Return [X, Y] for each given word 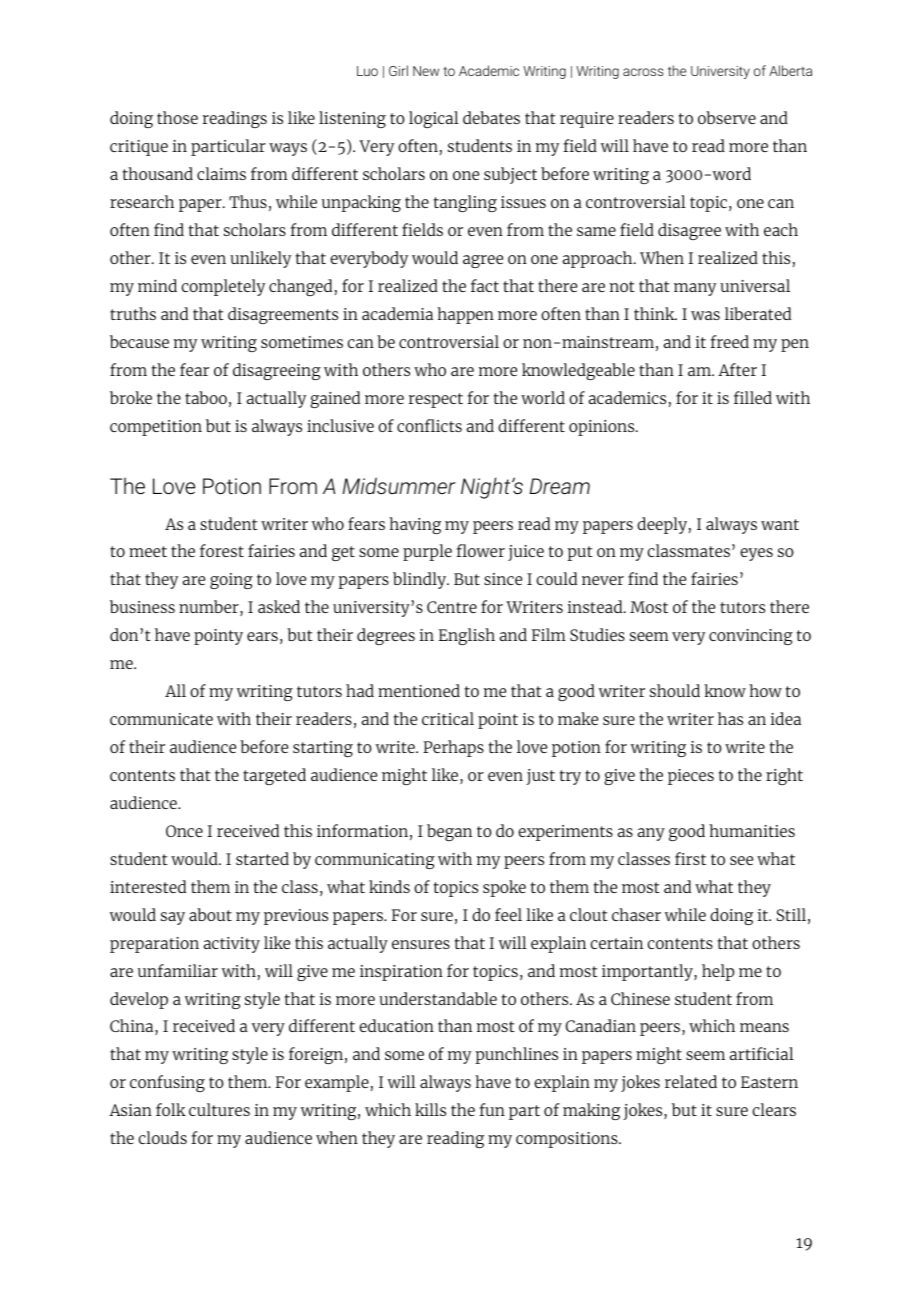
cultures [219, 1109]
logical [434, 119]
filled [753, 397]
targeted [274, 776]
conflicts [429, 425]
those [177, 117]
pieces [691, 777]
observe [727, 117]
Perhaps [453, 748]
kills [430, 1109]
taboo [206, 397]
